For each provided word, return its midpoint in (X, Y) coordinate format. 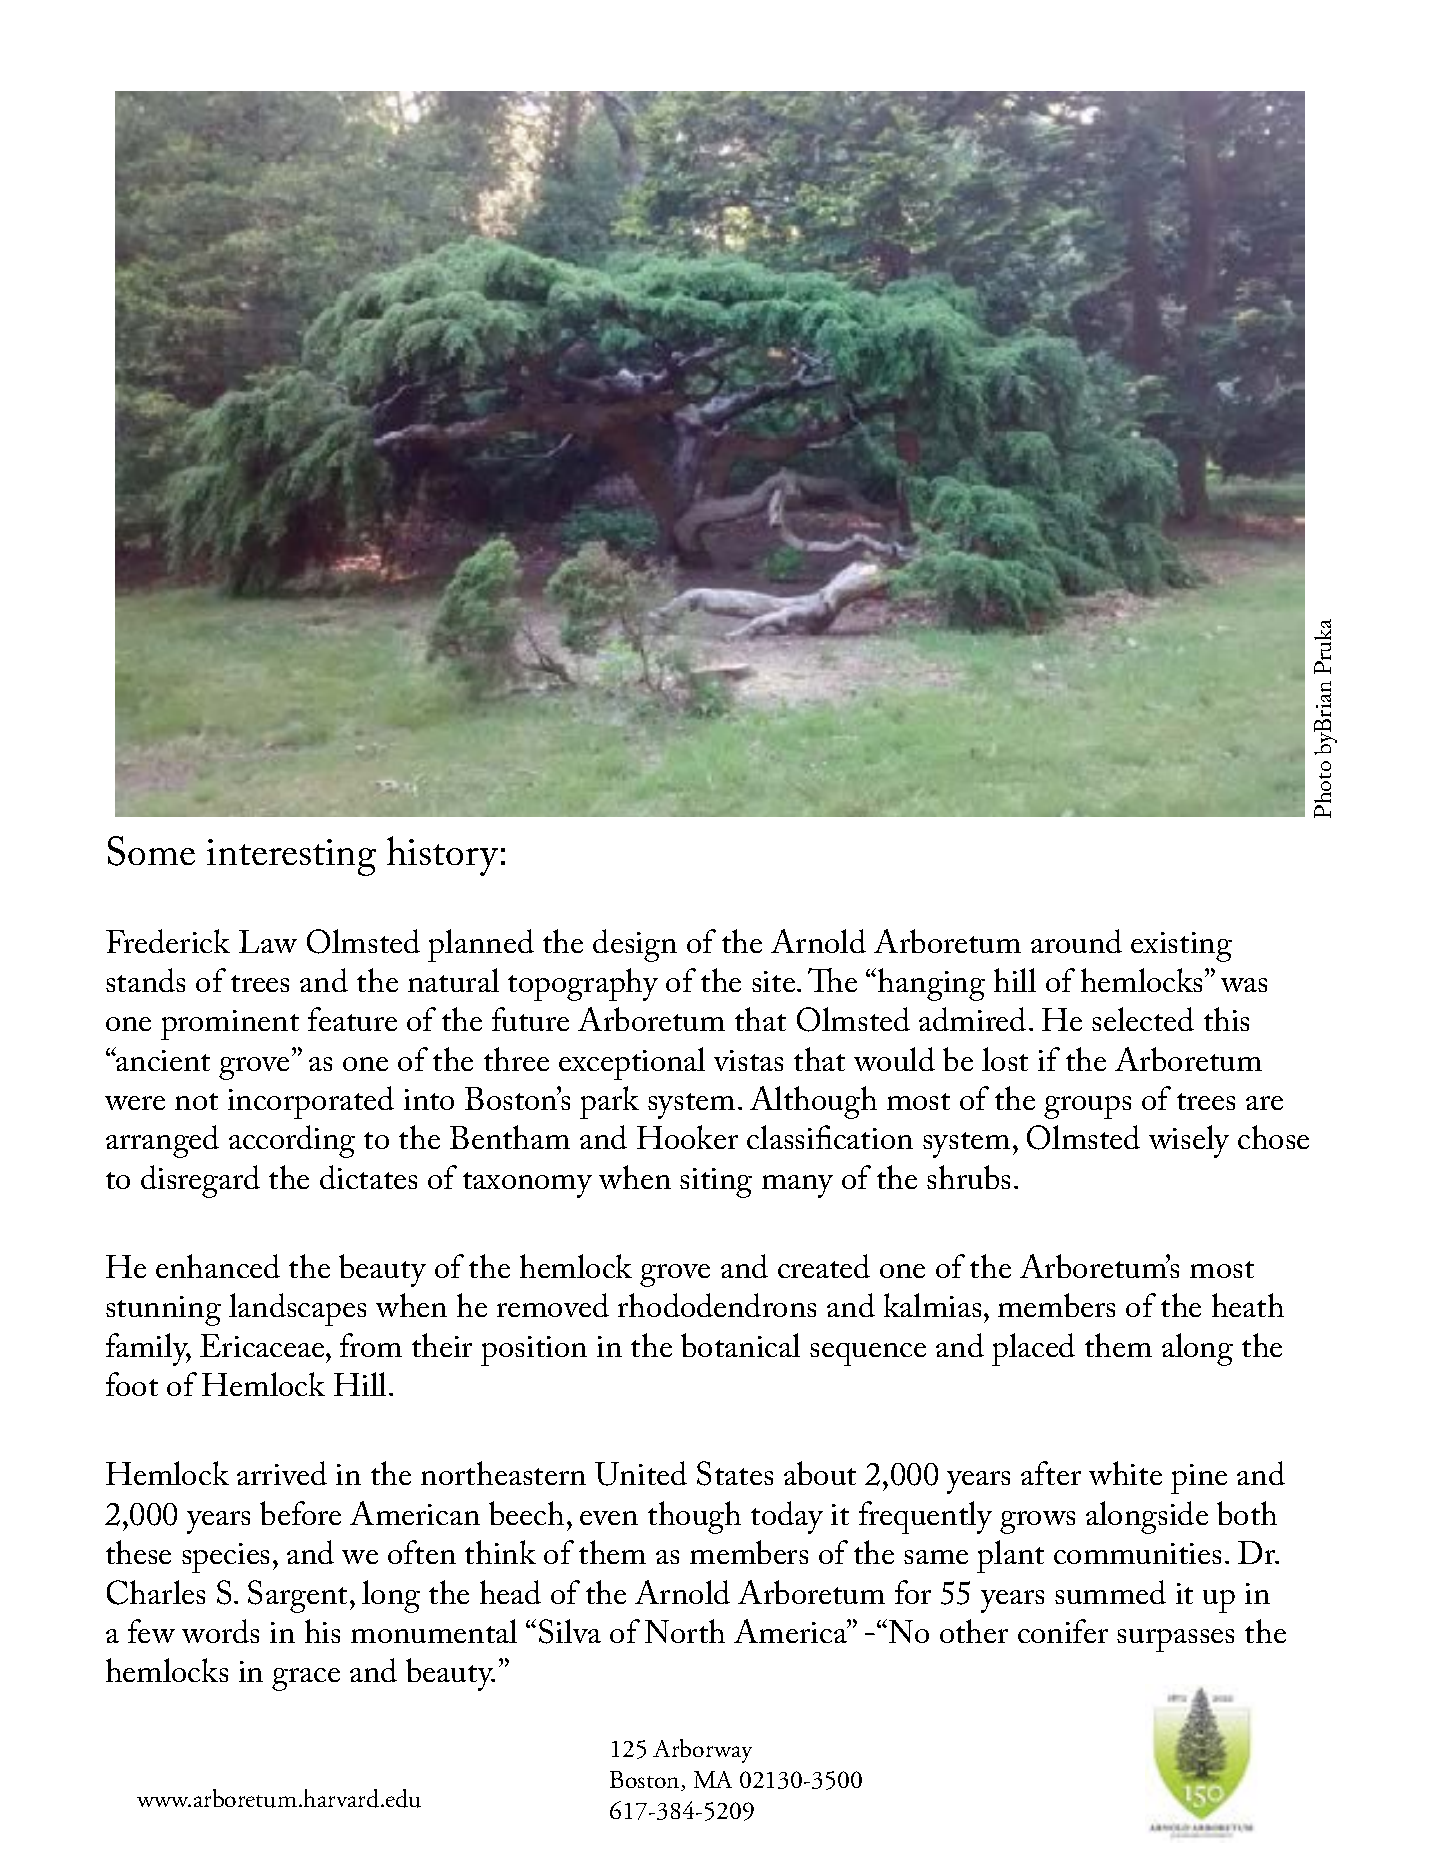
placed (1033, 1349)
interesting (291, 857)
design (635, 945)
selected (1143, 1019)
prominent (230, 1025)
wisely (1189, 1141)
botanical (740, 1345)
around (1076, 941)
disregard (200, 1181)
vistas (748, 1060)
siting (716, 1183)
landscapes (297, 1309)
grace (306, 1679)
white (1125, 1473)
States (735, 1473)
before (300, 1513)
